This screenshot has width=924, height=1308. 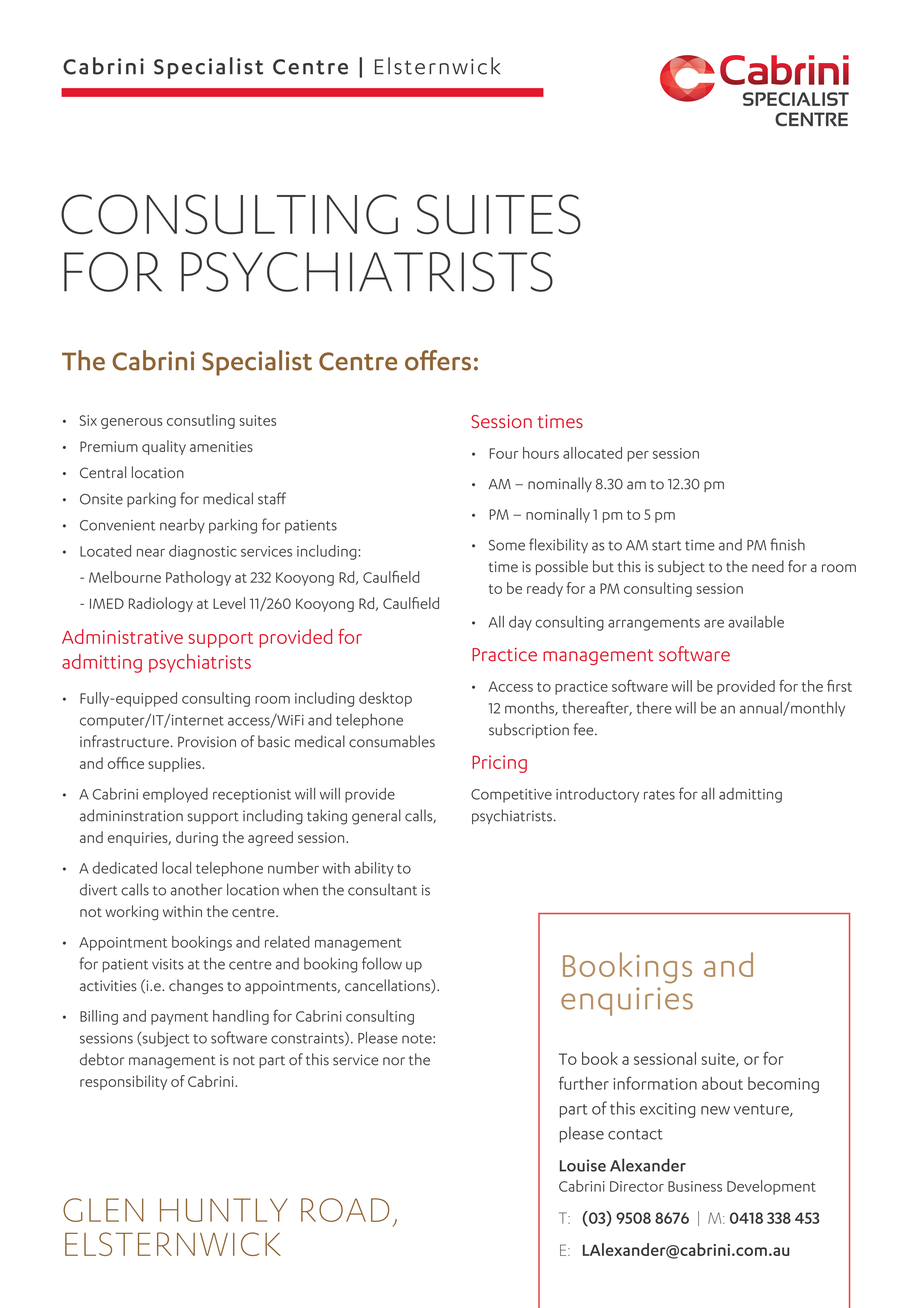 I want to click on available, so click(x=756, y=622).
